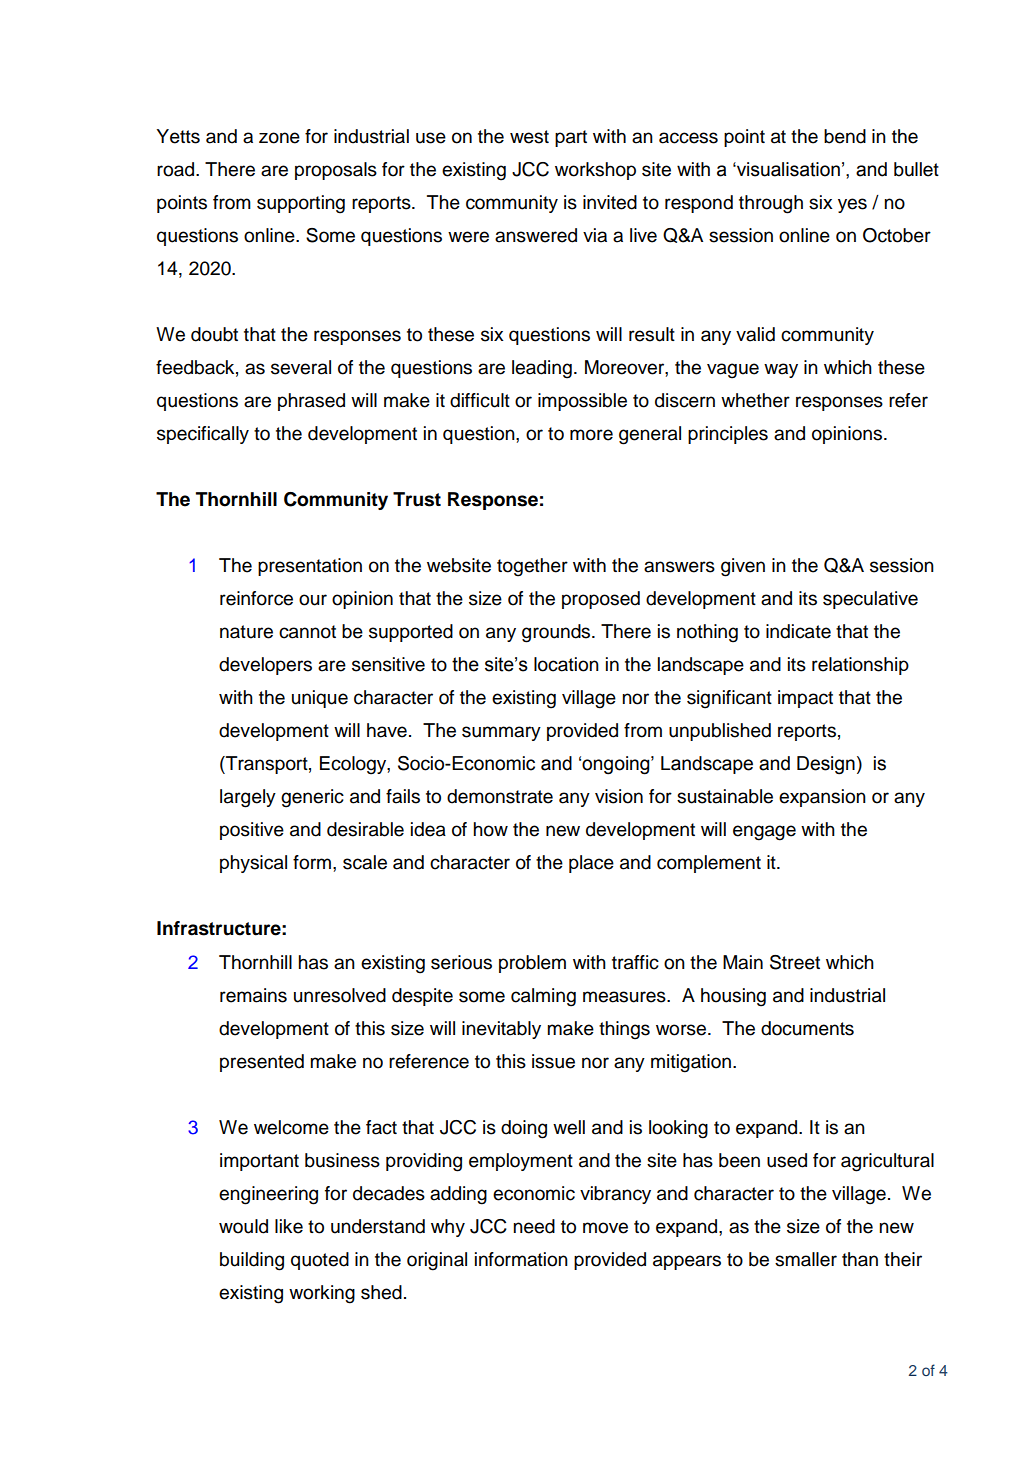 This page has width=1036, height=1465. What do you see at coordinates (845, 136) in the page?
I see `bend` at bounding box center [845, 136].
